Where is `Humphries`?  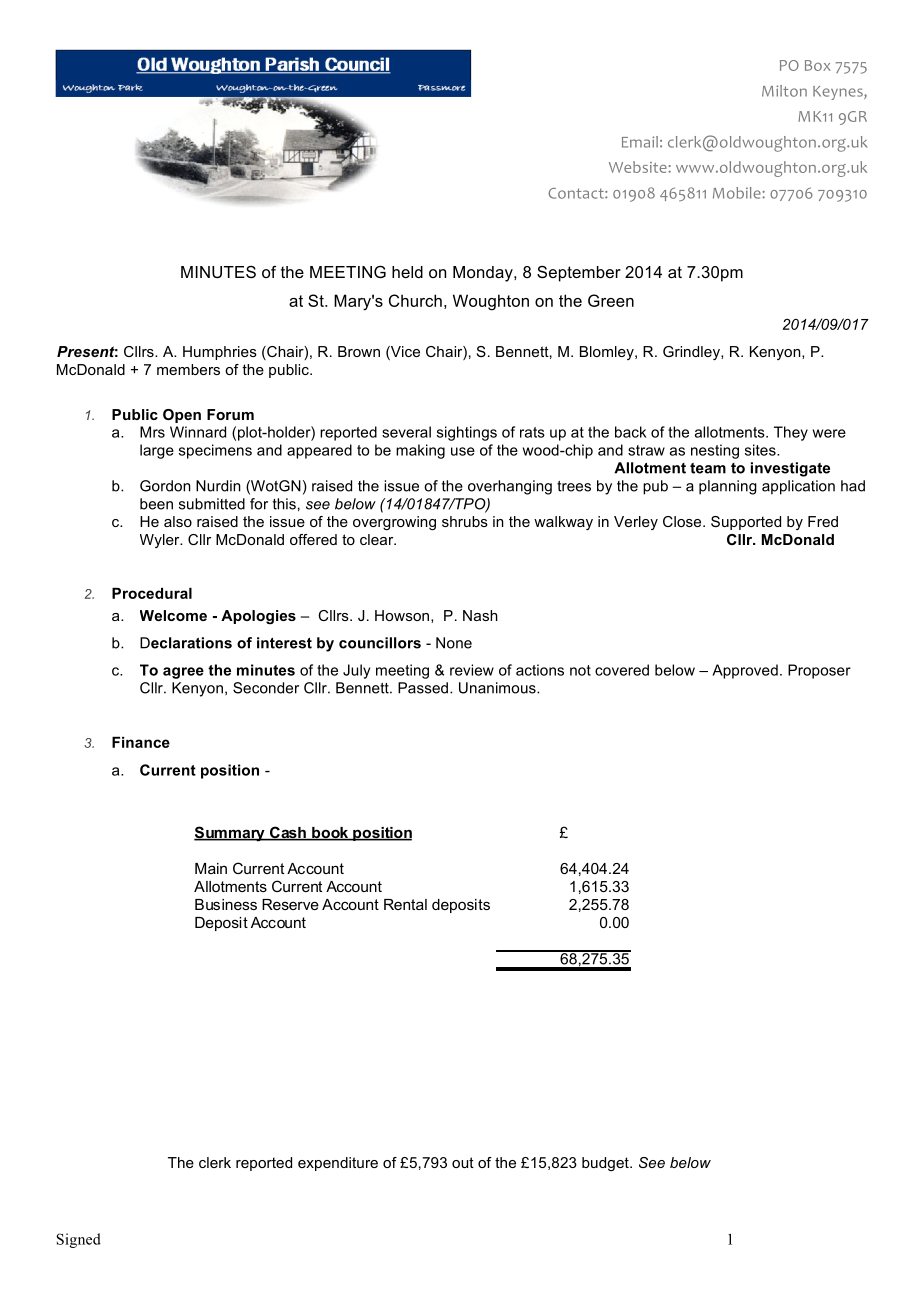
Humphries is located at coordinates (220, 353).
